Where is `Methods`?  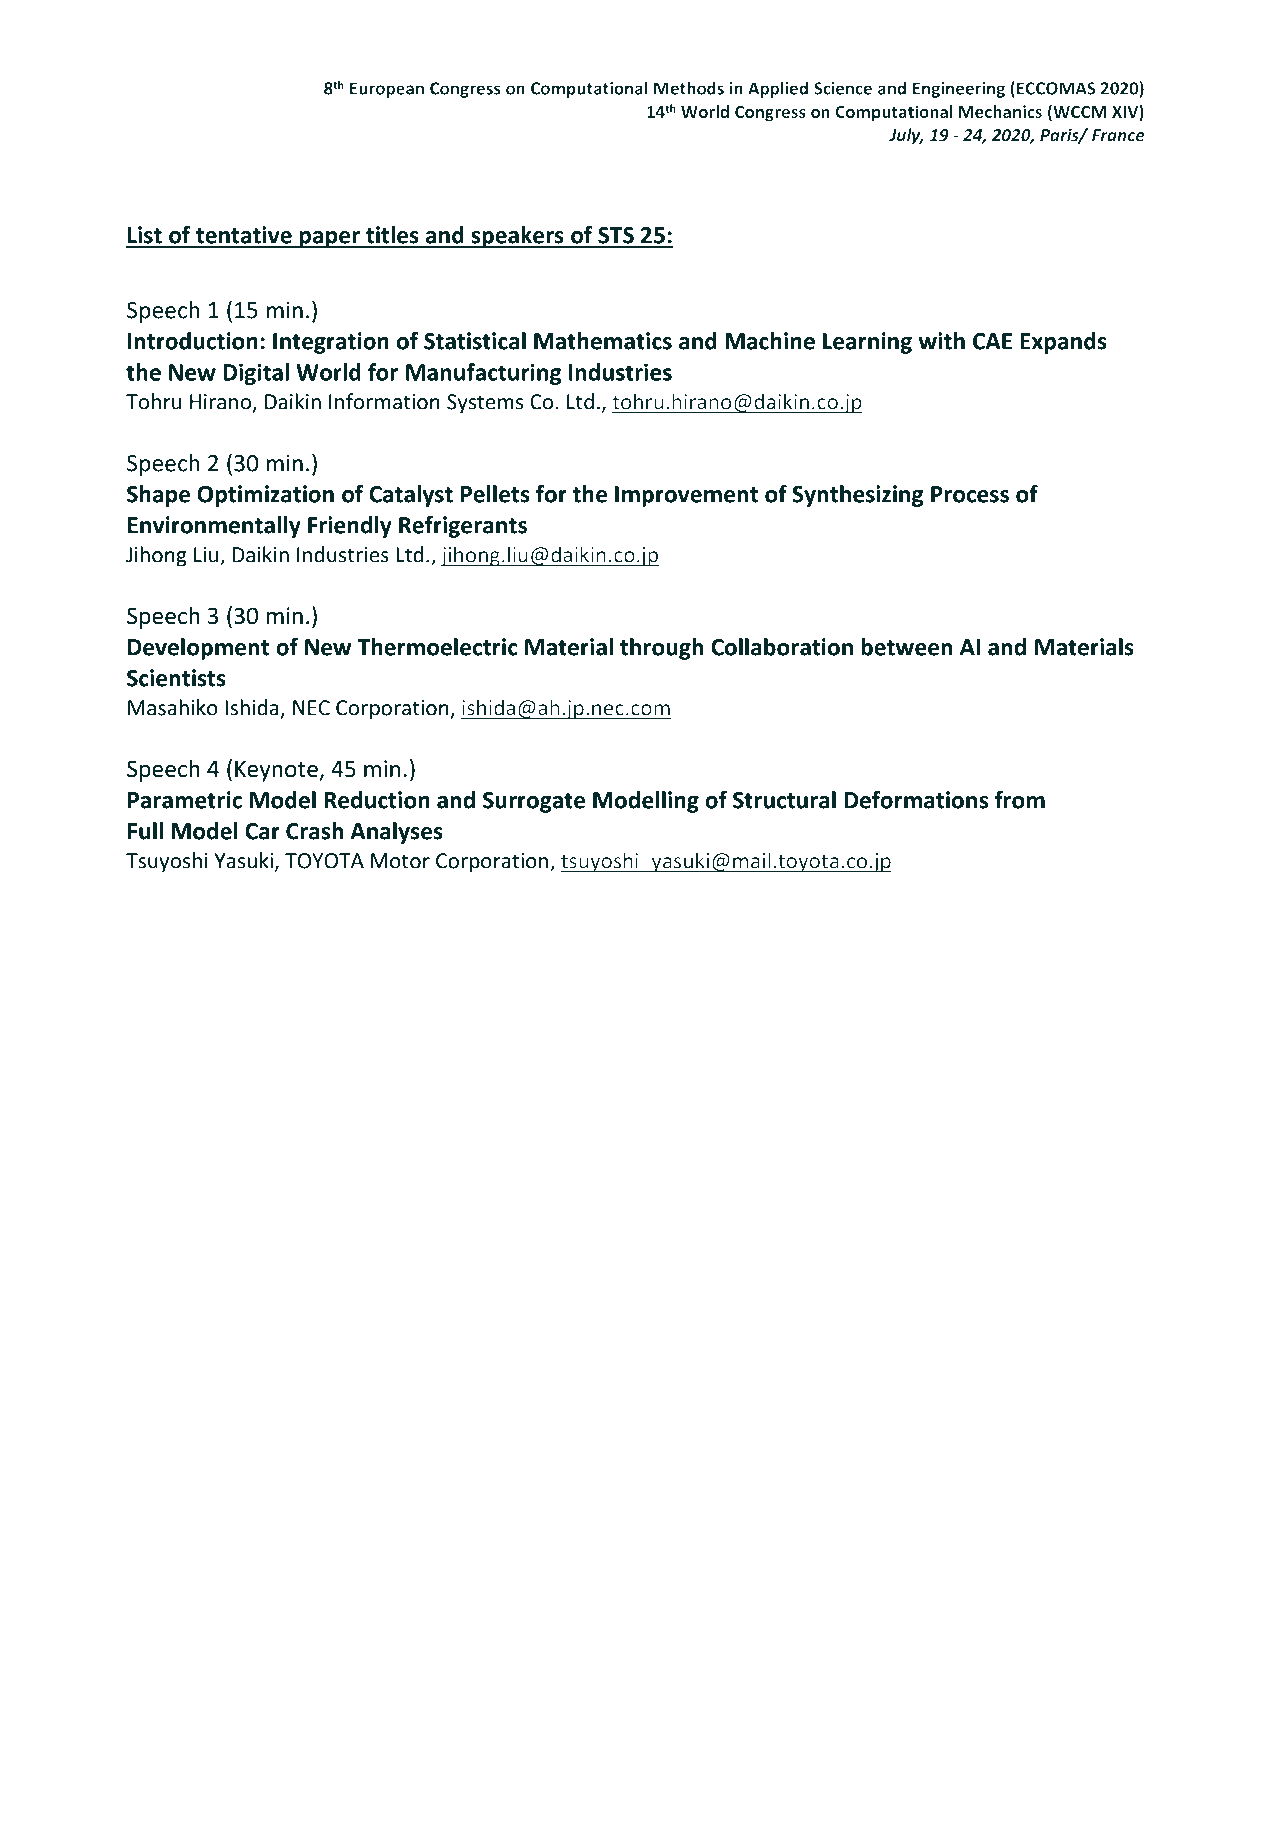 Methods is located at coordinates (689, 88).
